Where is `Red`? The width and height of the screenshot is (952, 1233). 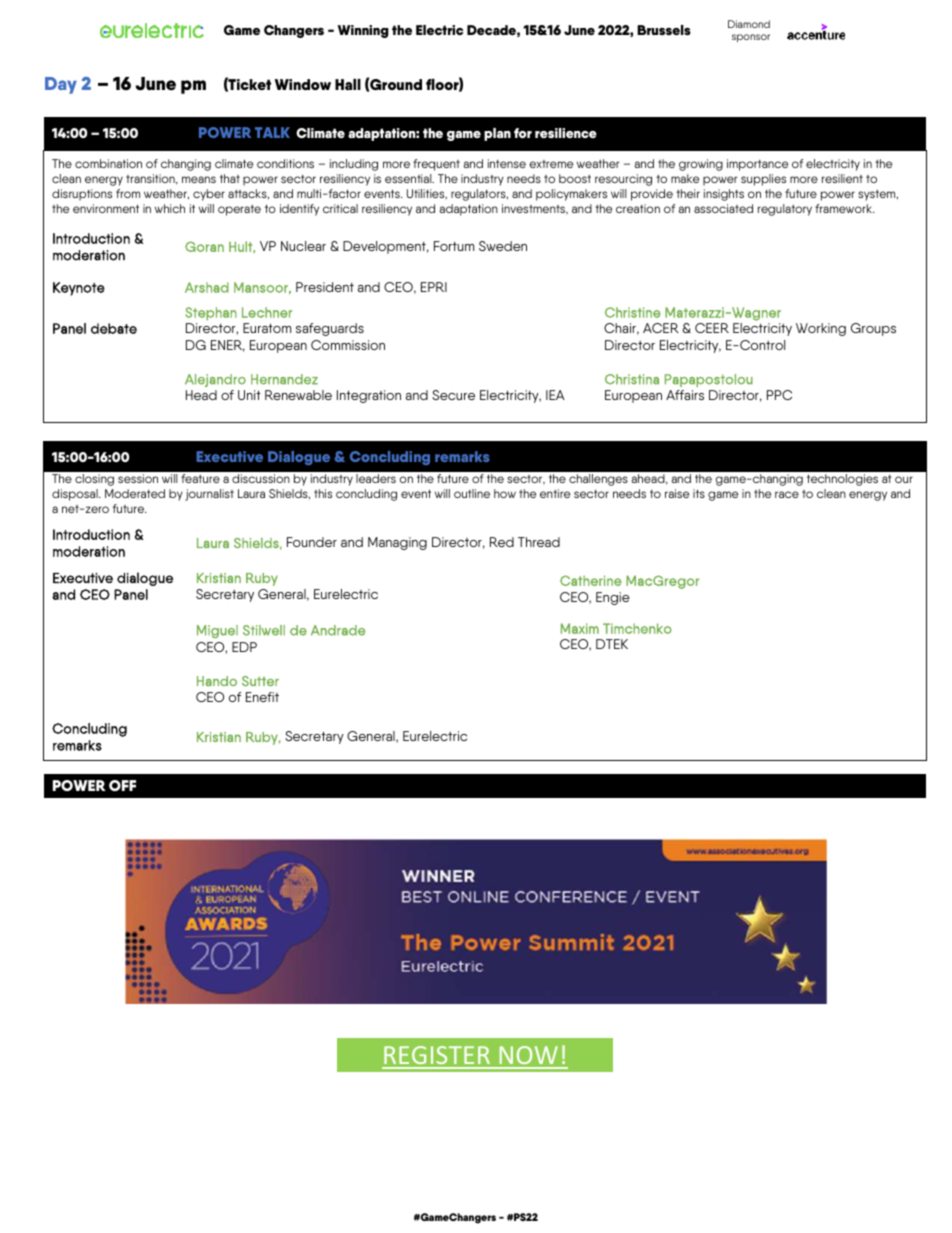
Red is located at coordinates (502, 542).
